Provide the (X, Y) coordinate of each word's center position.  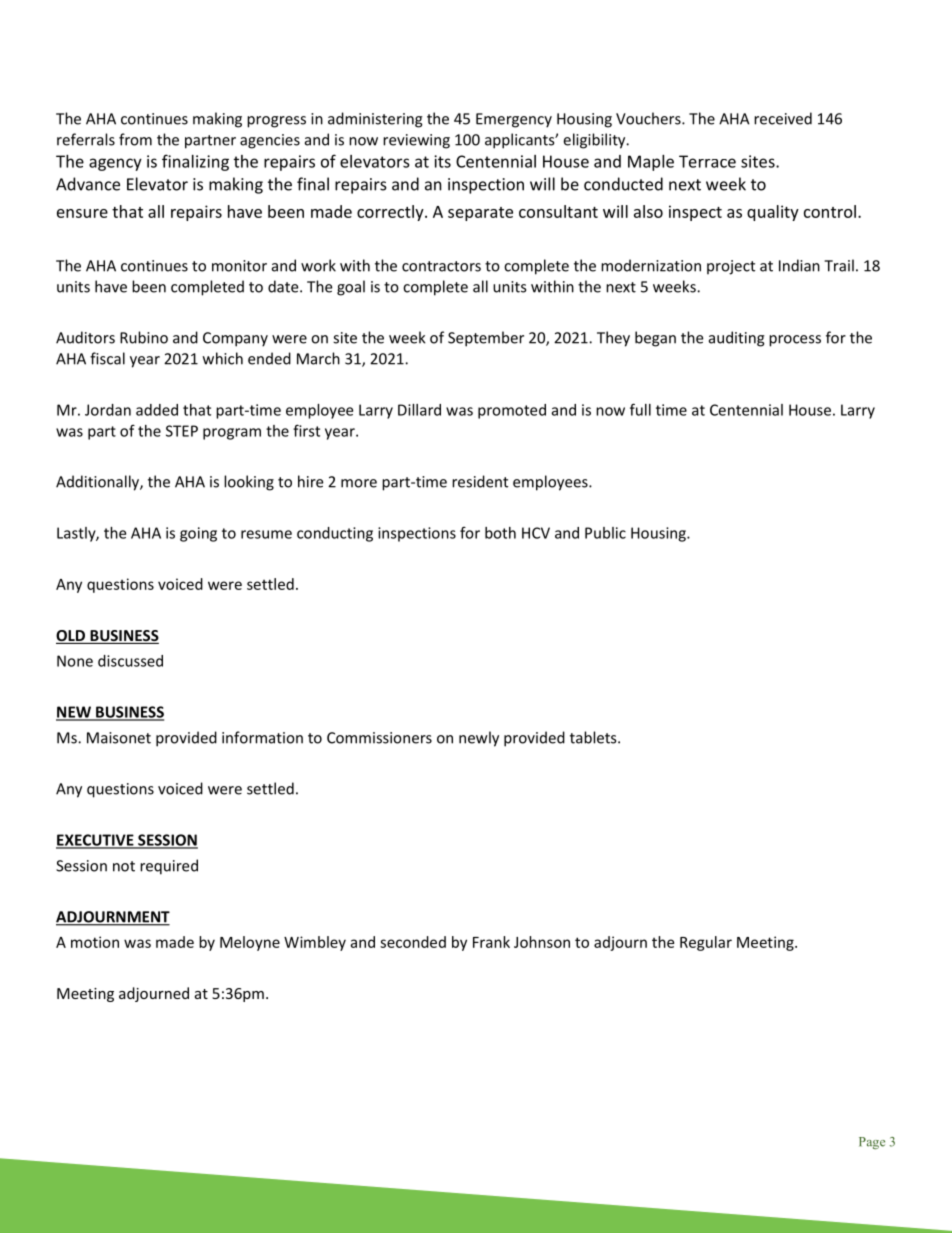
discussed (130, 661)
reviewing (416, 141)
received (783, 118)
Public (605, 533)
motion (95, 942)
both (500, 533)
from (135, 139)
